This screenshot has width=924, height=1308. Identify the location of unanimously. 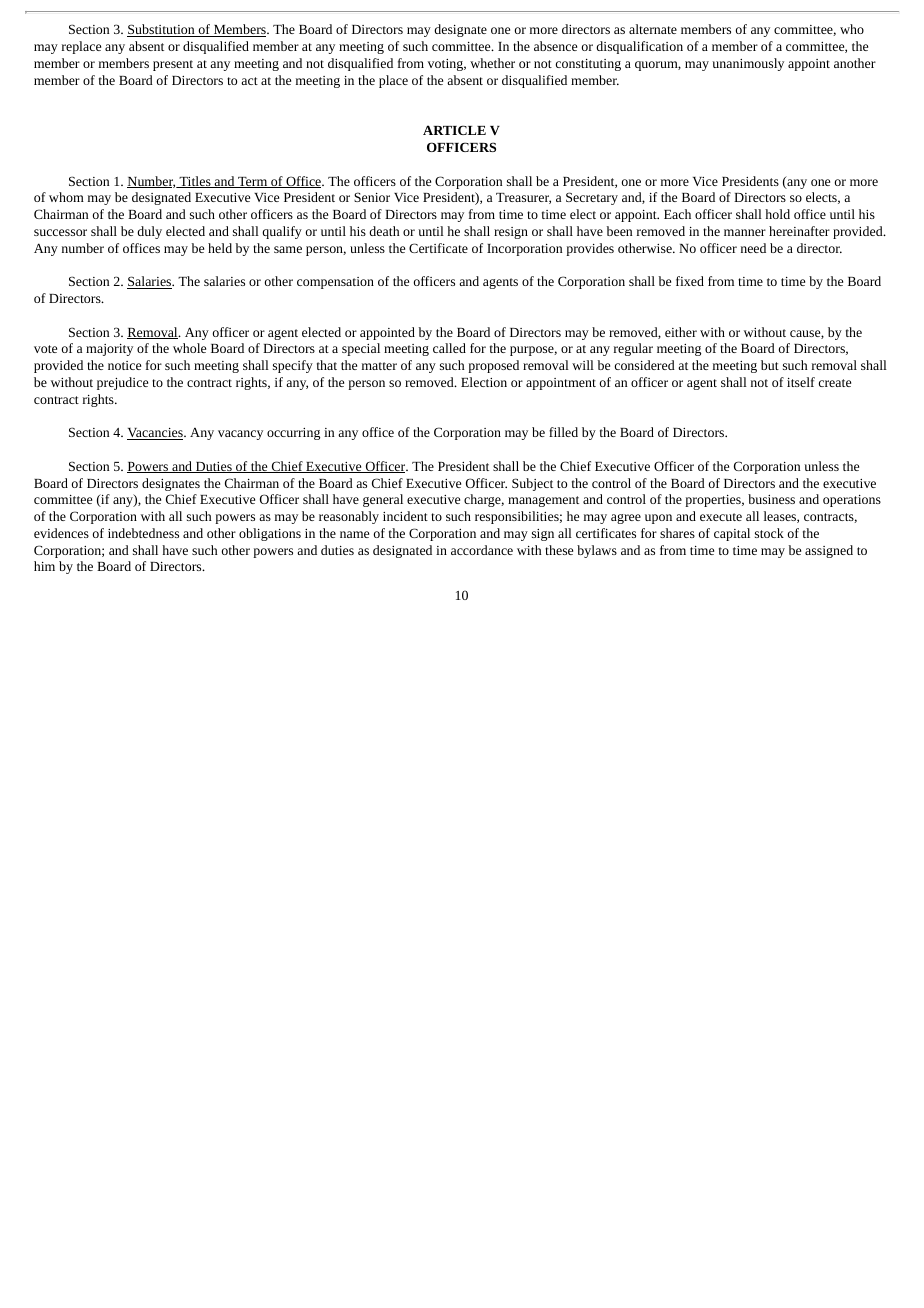
(748, 64).
